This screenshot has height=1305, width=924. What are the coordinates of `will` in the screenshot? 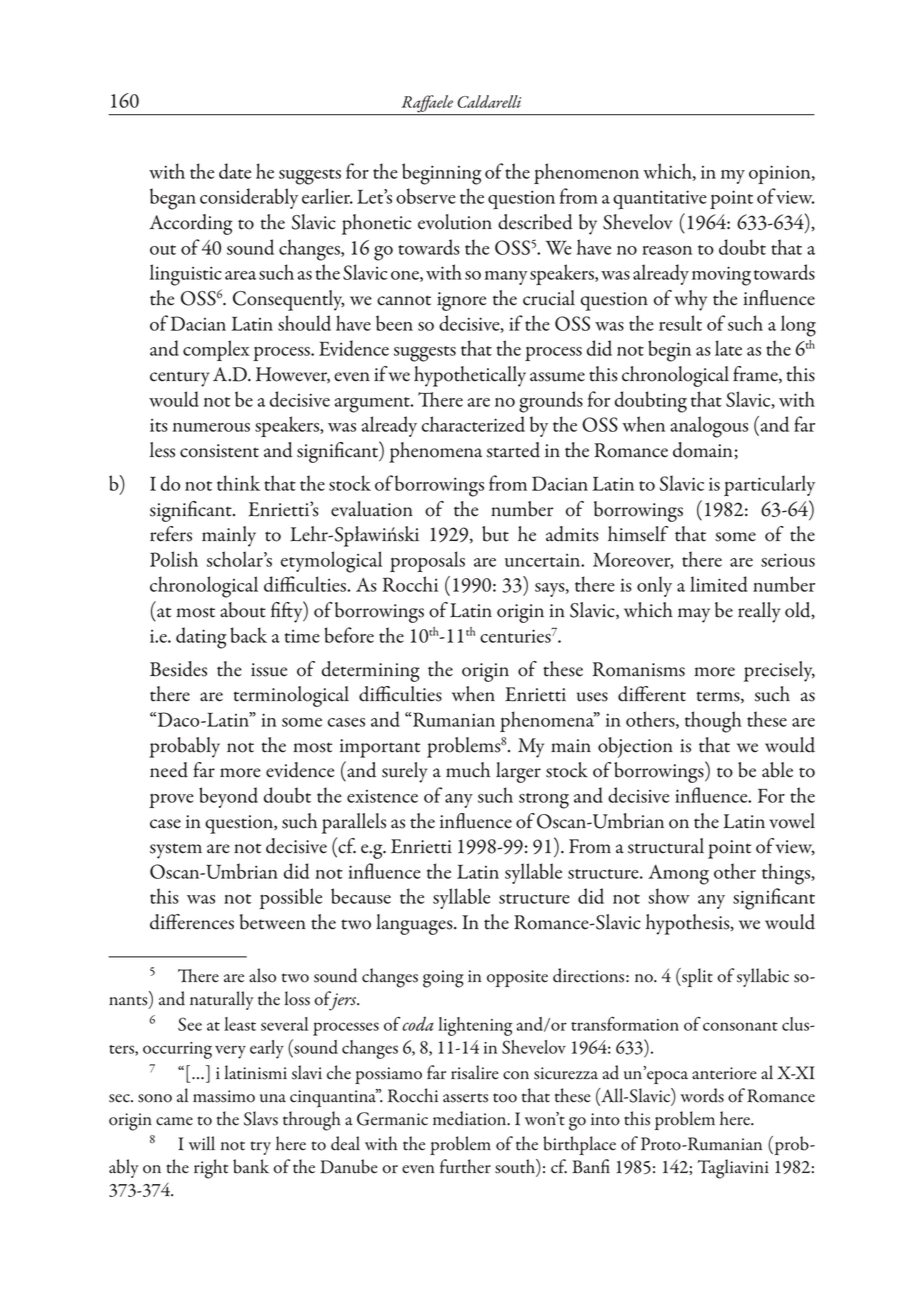 It's located at (202, 1143).
